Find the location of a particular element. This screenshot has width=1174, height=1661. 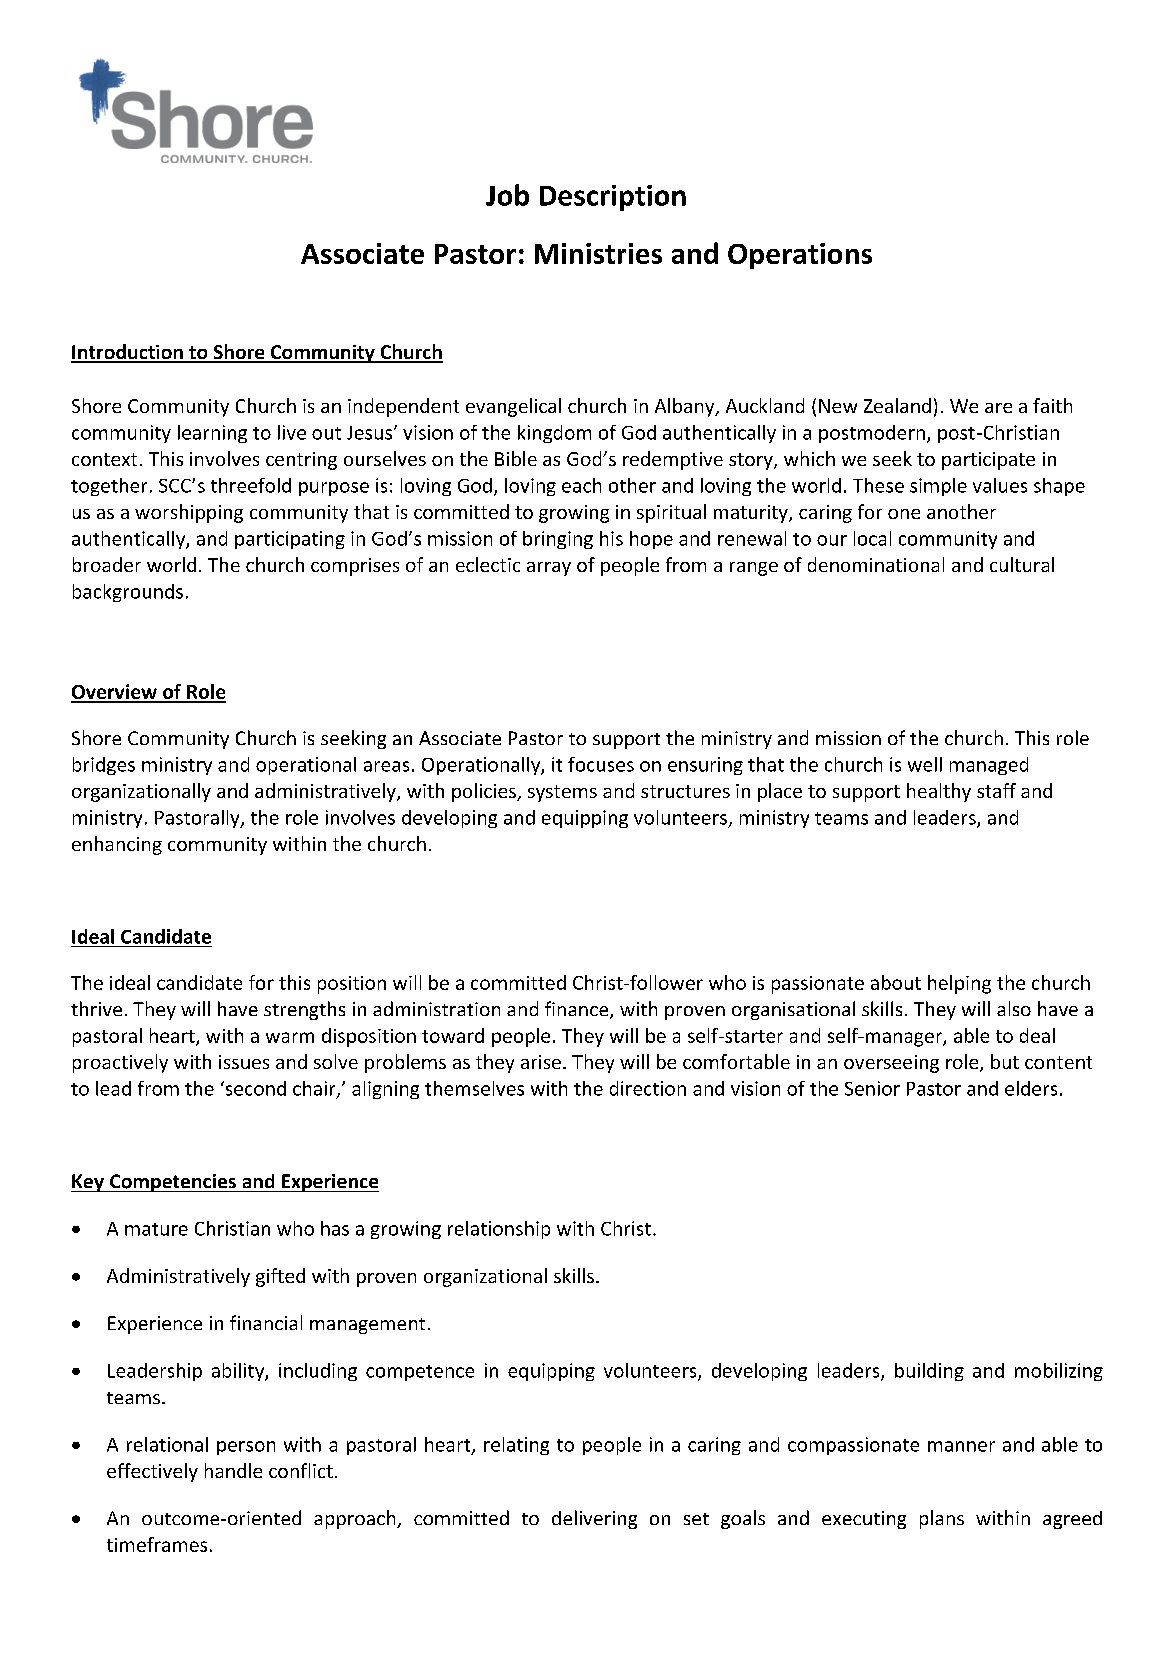

cultural is located at coordinates (1022, 564).
